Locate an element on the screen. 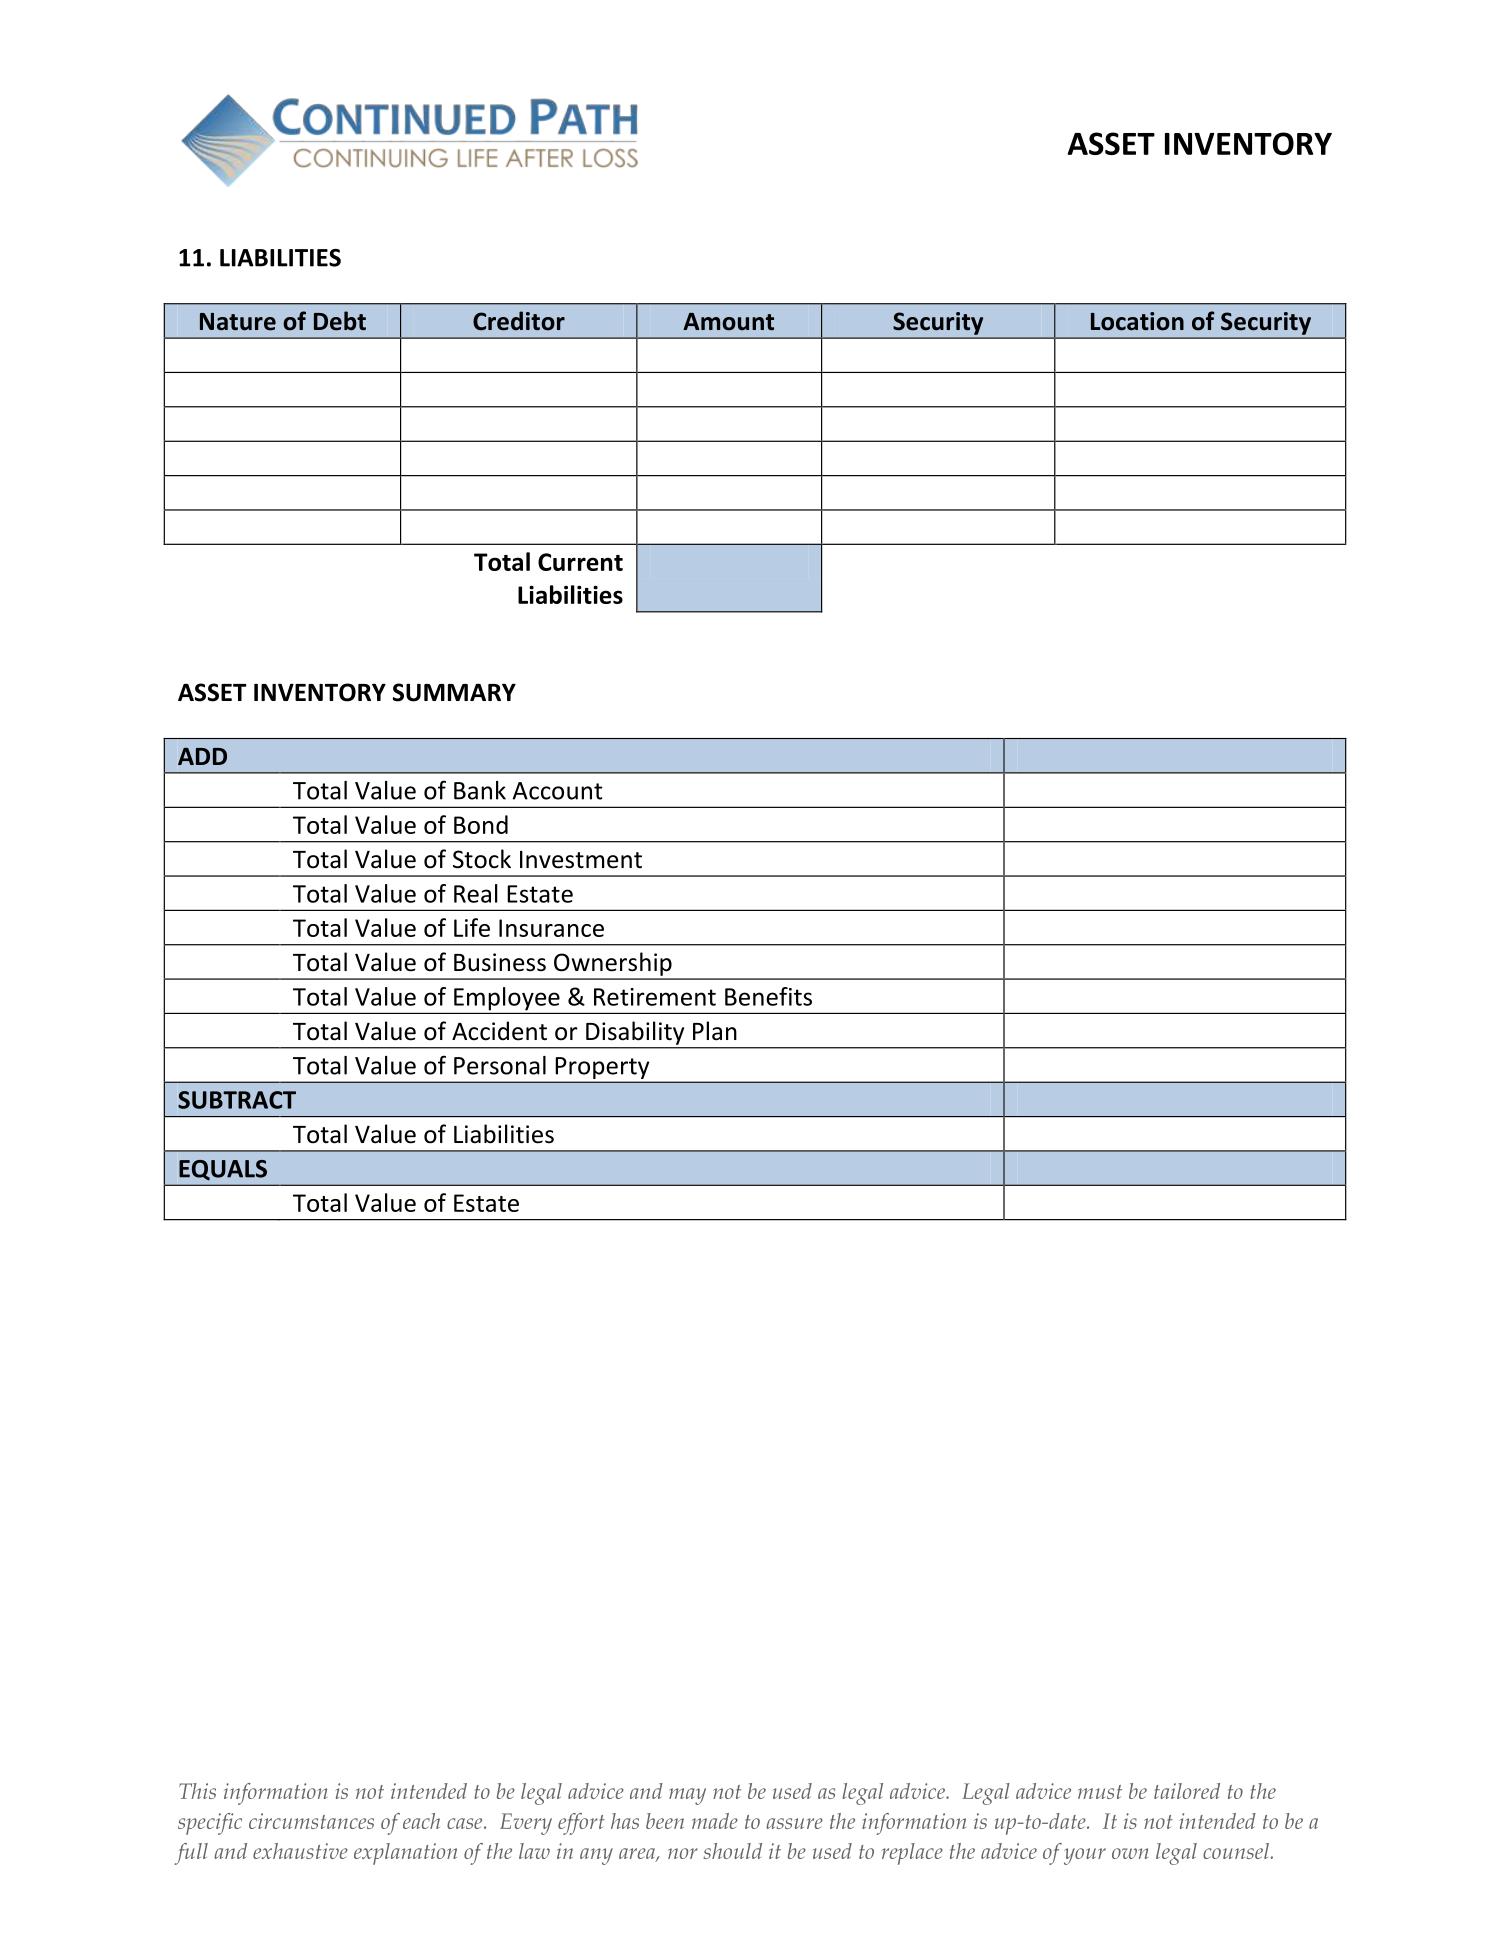  Amount is located at coordinates (728, 322).
